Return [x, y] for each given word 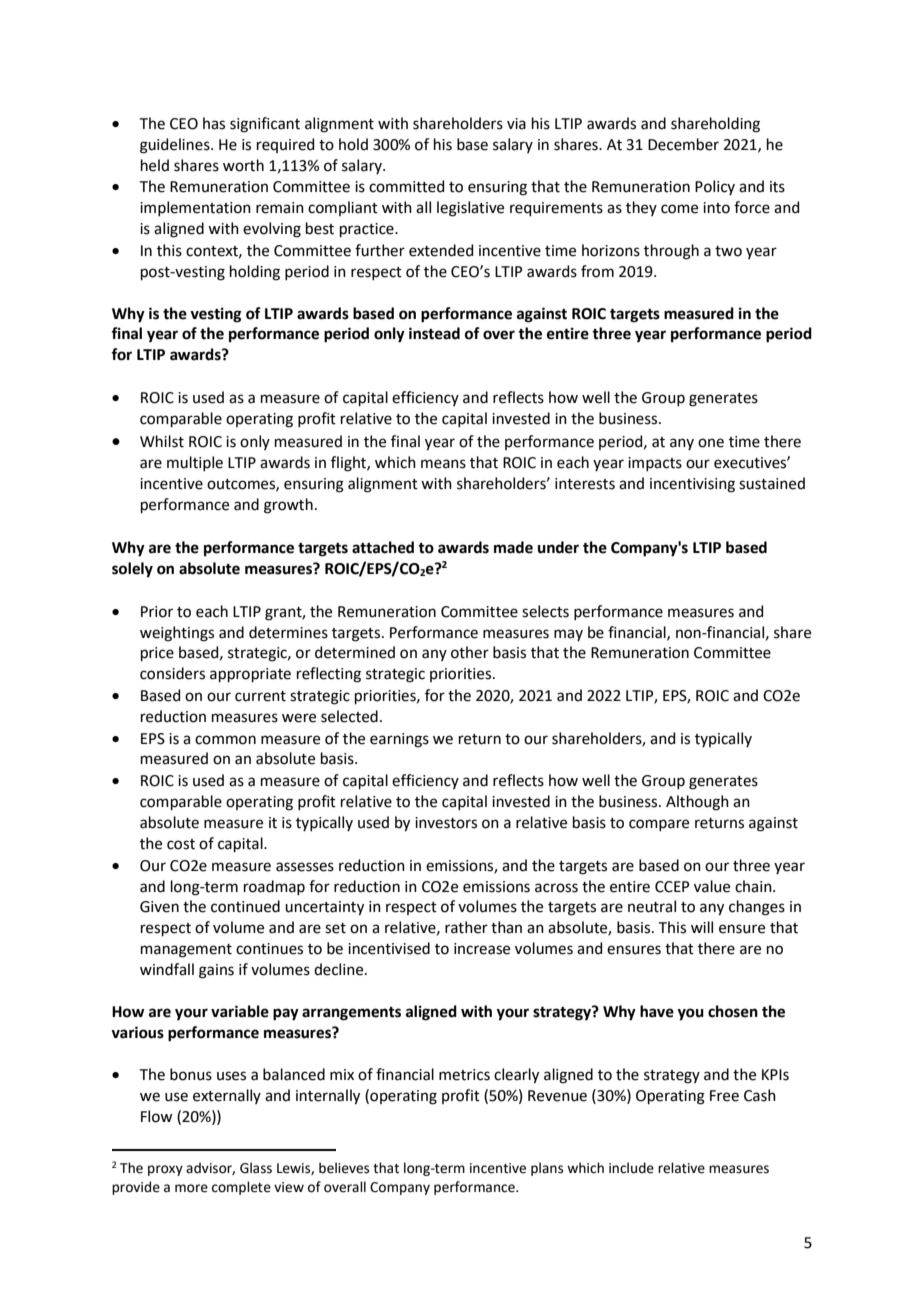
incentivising [692, 485]
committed [406, 186]
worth [243, 165]
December [683, 144]
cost [181, 844]
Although [697, 803]
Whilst [162, 441]
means [443, 464]
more [191, 1188]
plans [547, 1169]
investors [446, 823]
